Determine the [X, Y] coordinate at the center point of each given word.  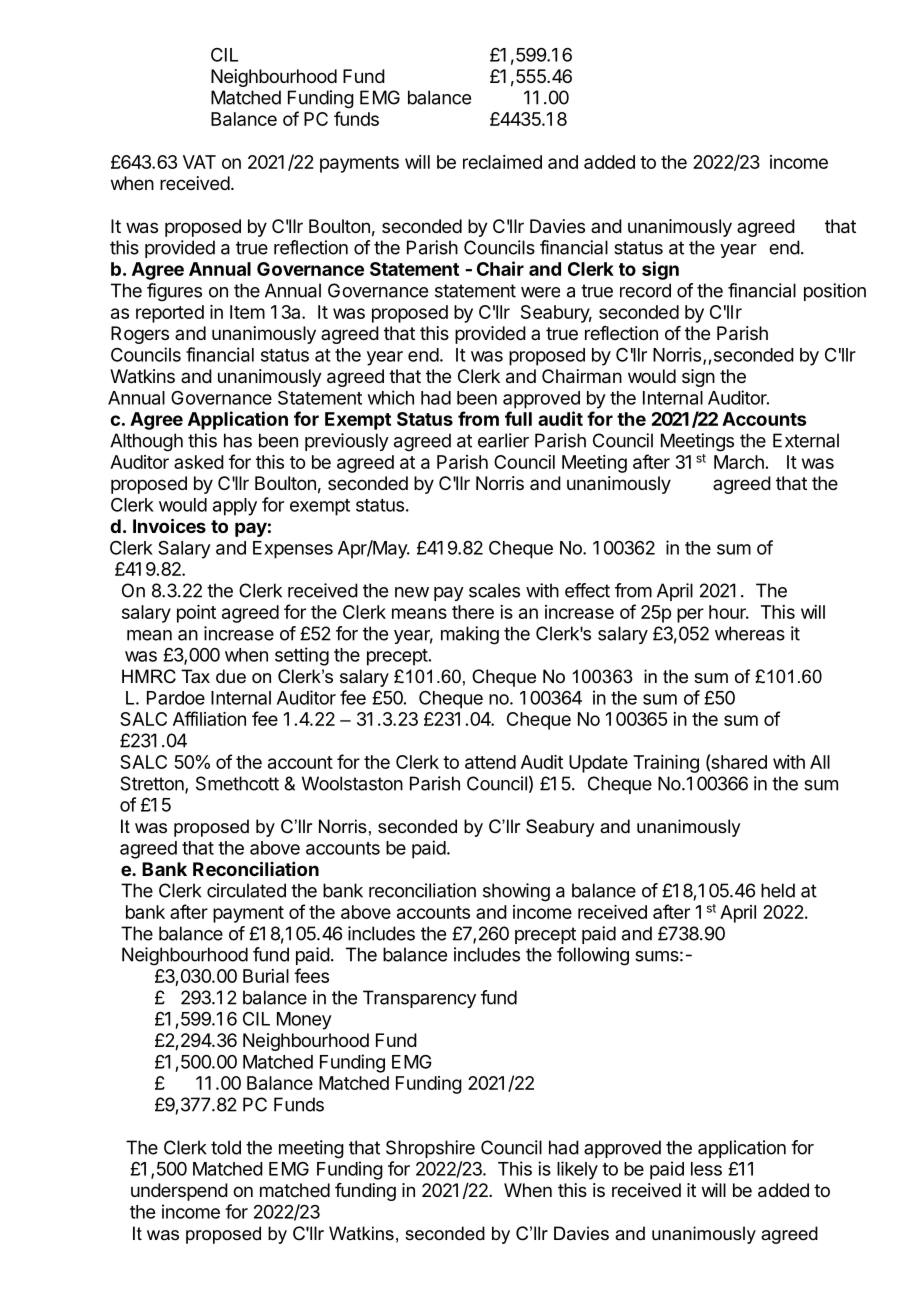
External [806, 440]
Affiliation [209, 718]
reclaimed [502, 162]
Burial [266, 976]
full [518, 418]
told [226, 1147]
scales [494, 590]
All [820, 762]
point [196, 614]
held [778, 890]
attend [490, 762]
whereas [750, 633]
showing [516, 892]
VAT [199, 162]
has [238, 440]
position [835, 292]
